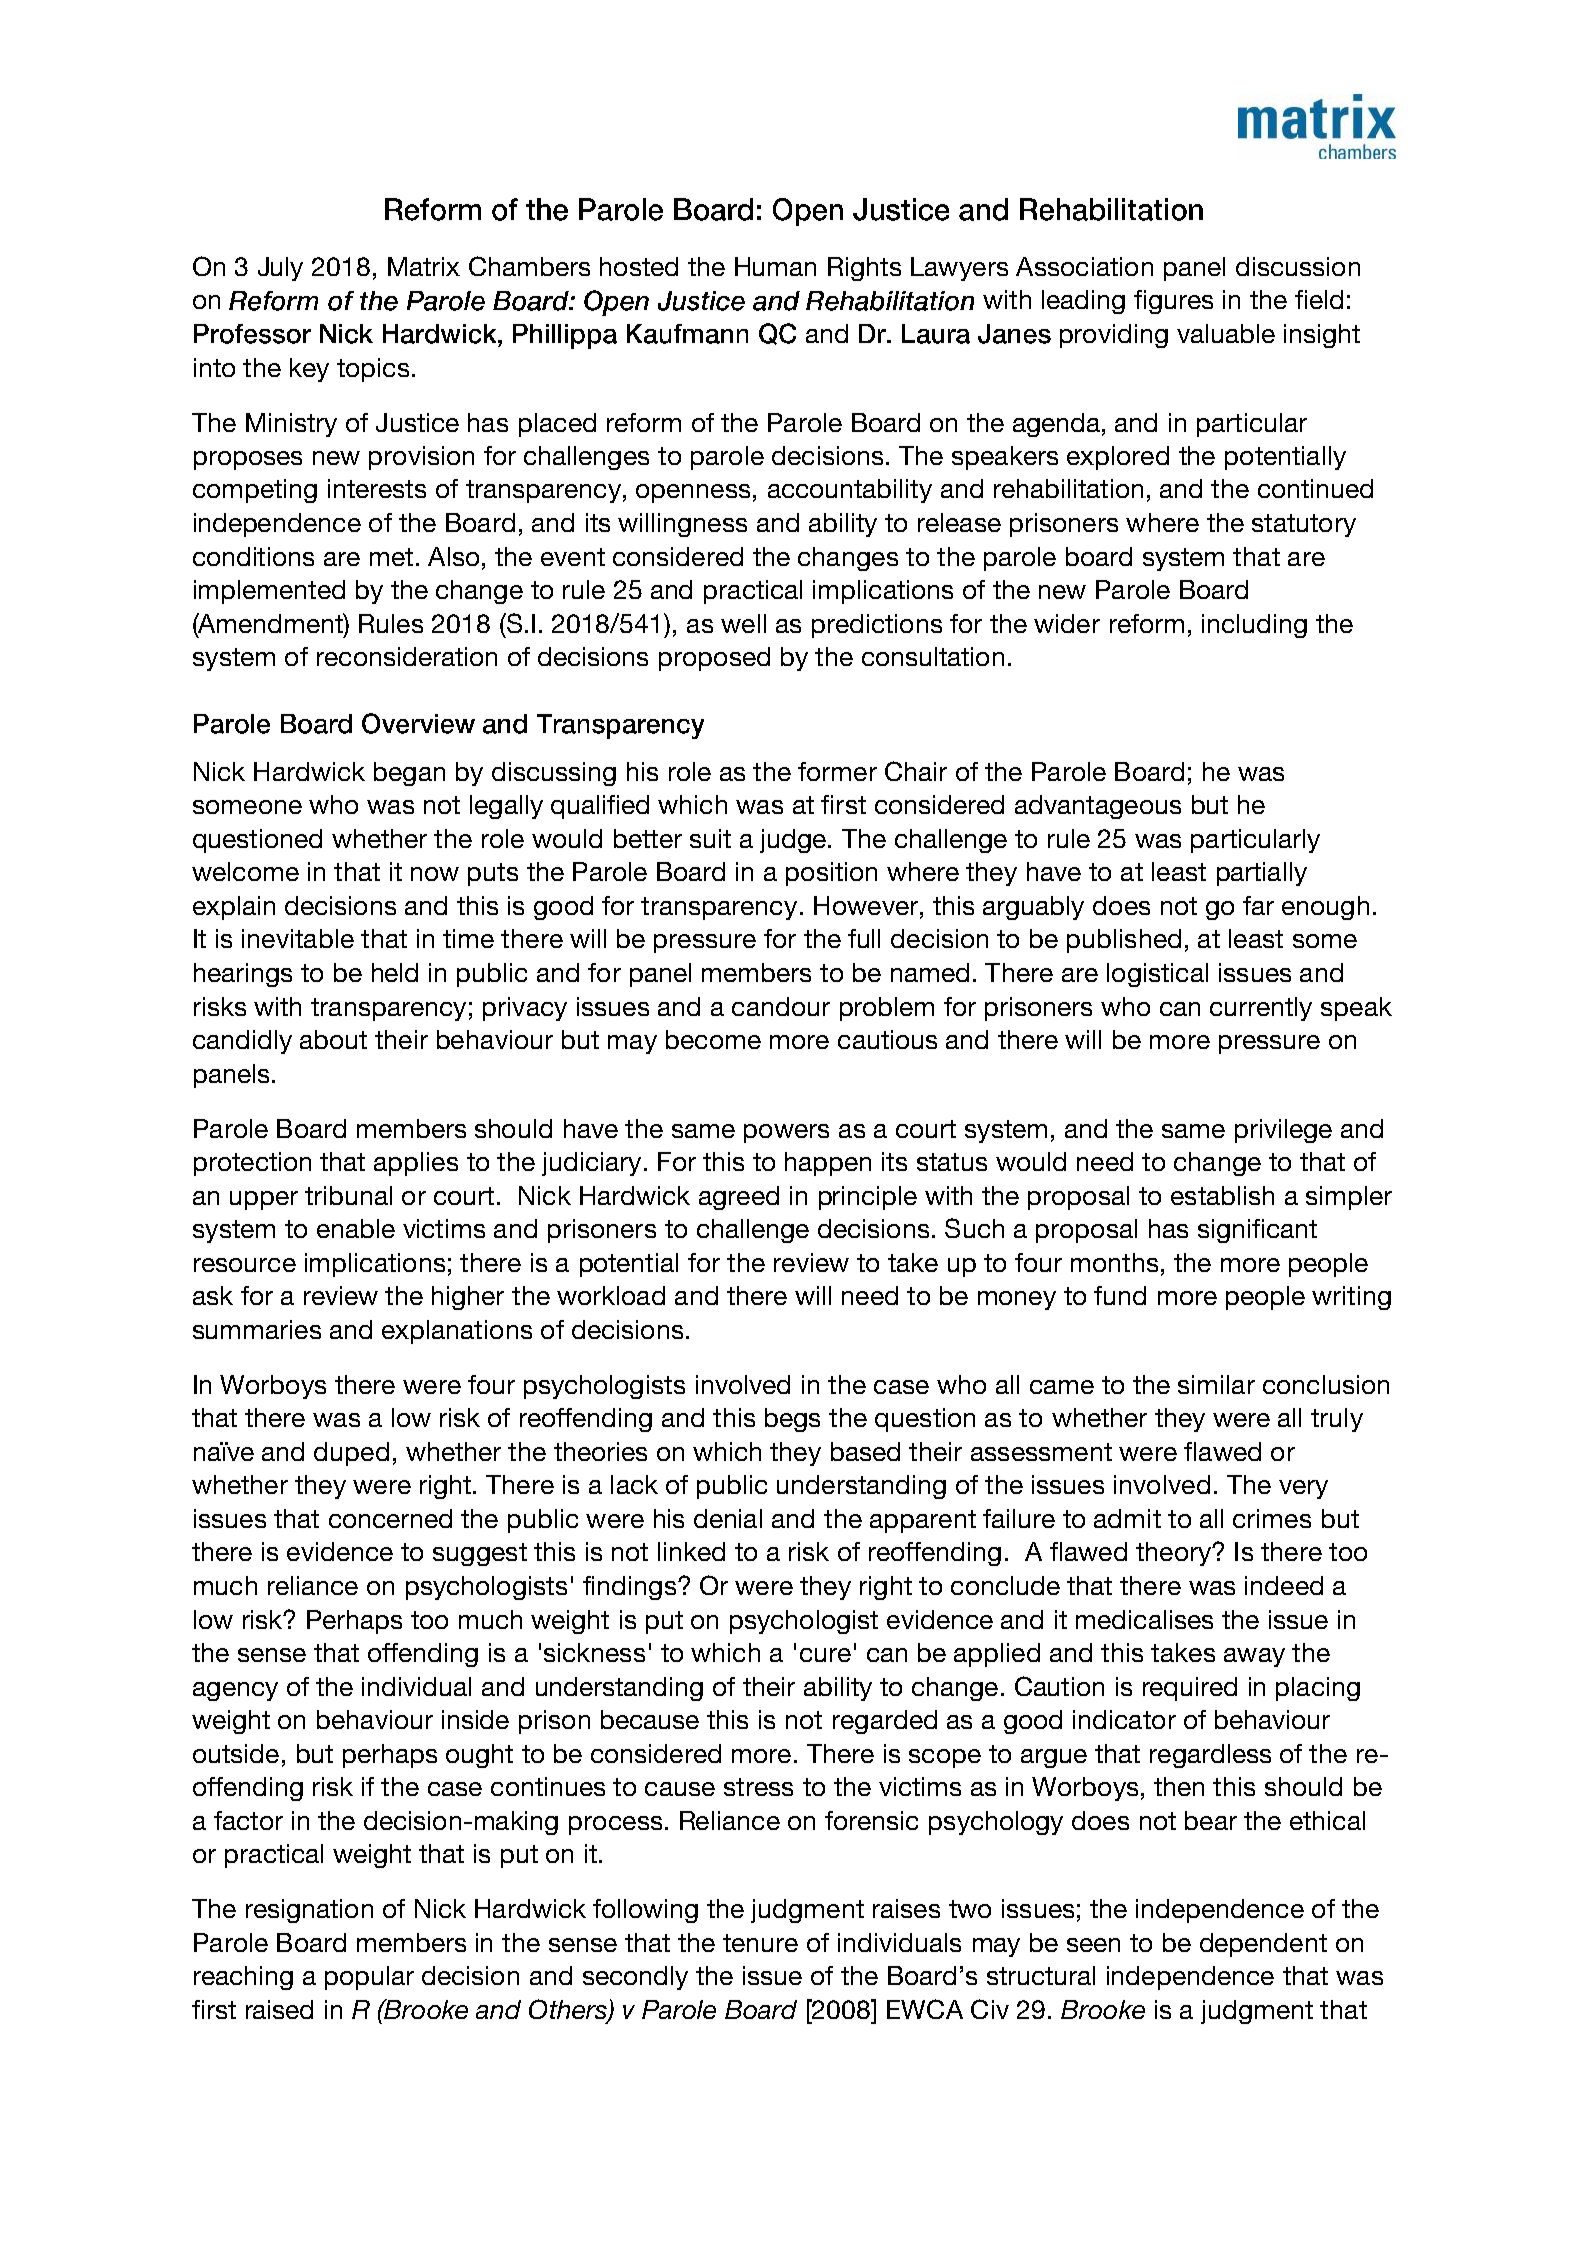 This screenshot has width=1587, height=2244. I want to click on tenure, so click(760, 1943).
